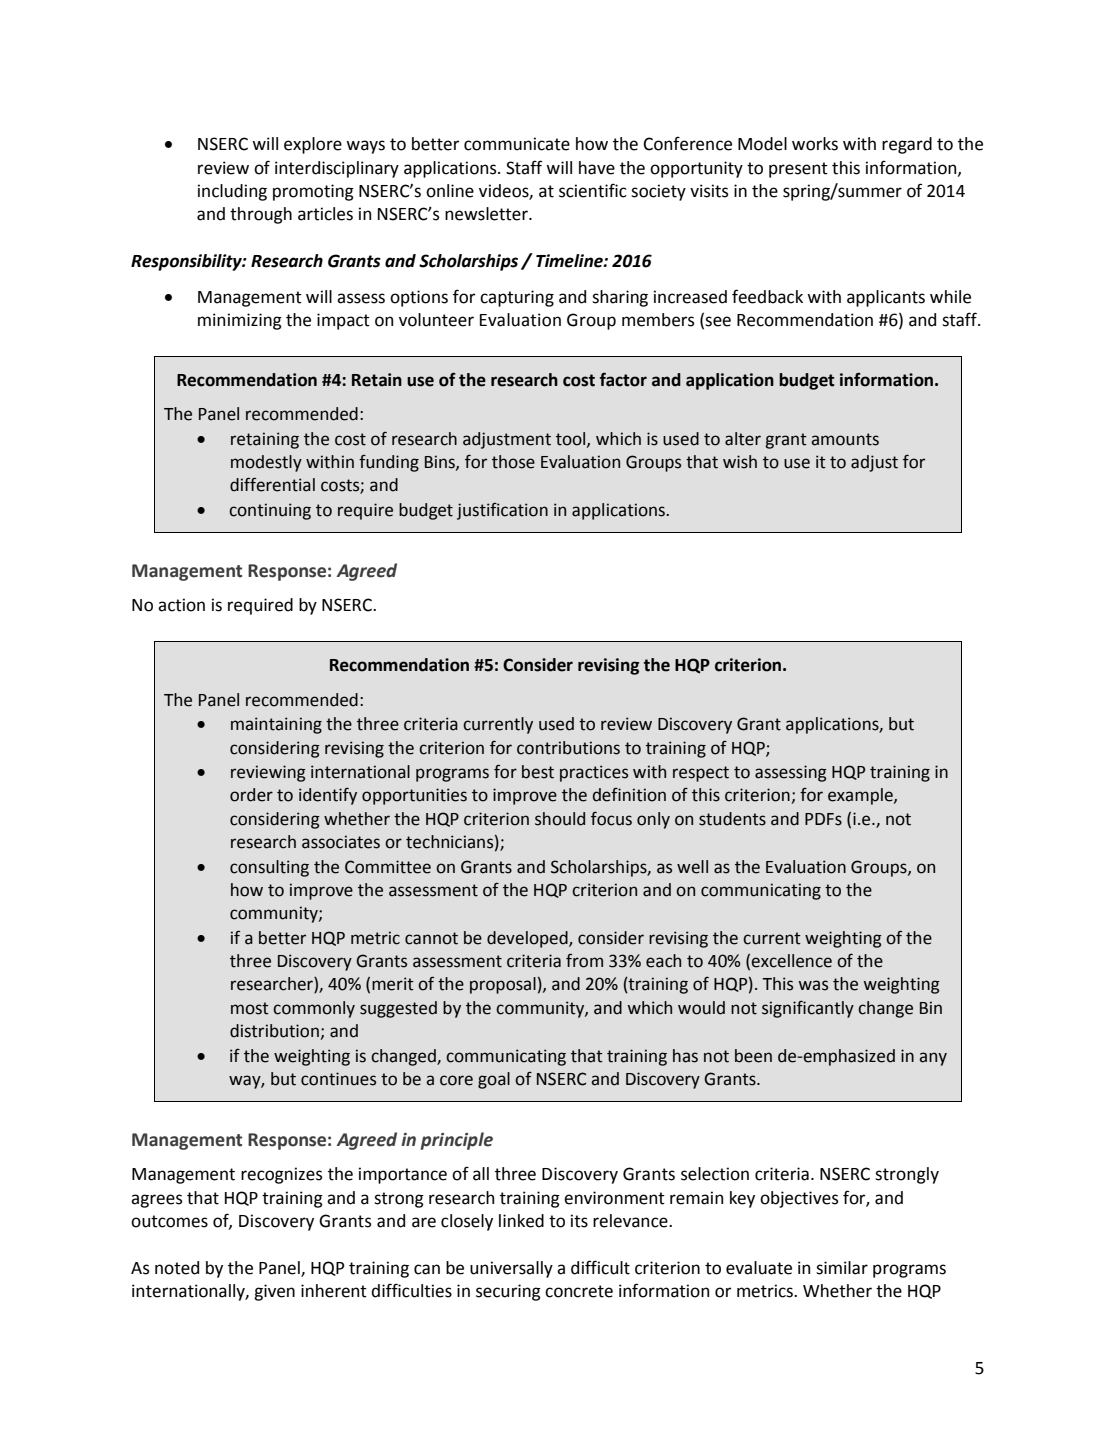 Image resolution: width=1116 pixels, height=1444 pixels. What do you see at coordinates (511, 1269) in the image?
I see `universally` at bounding box center [511, 1269].
